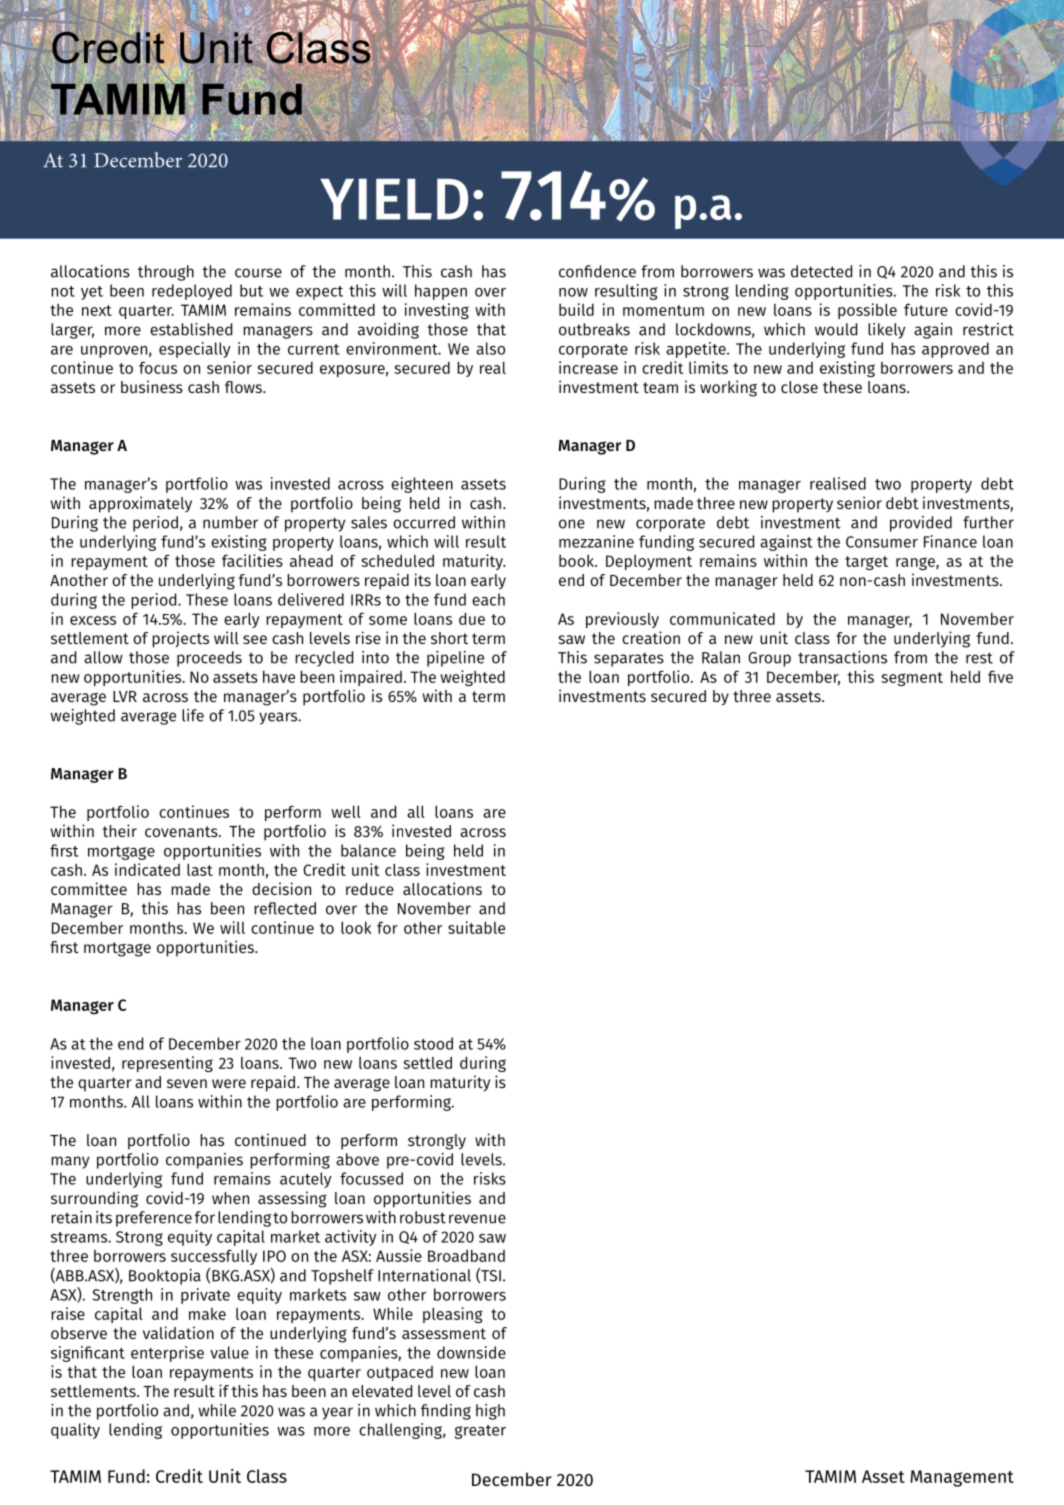 Image resolution: width=1064 pixels, height=1505 pixels. I want to click on seven, so click(187, 1083).
